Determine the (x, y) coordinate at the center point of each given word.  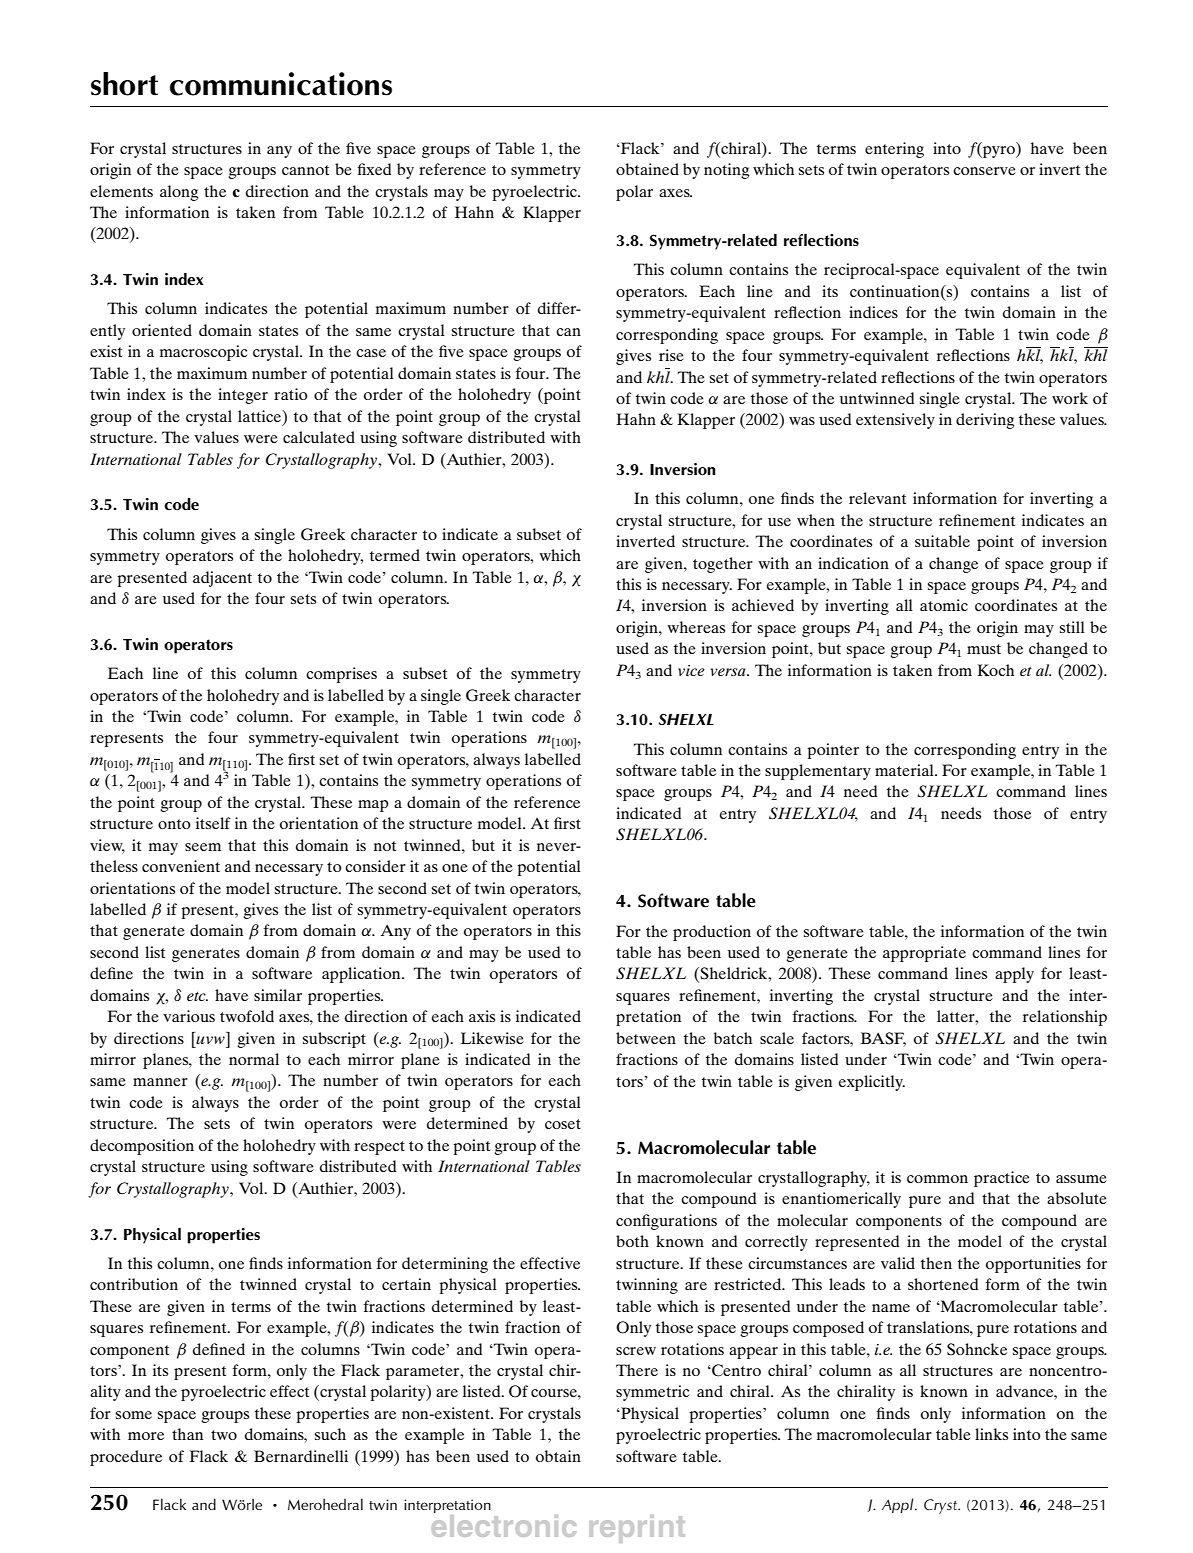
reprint (637, 1529)
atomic (944, 605)
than (187, 1434)
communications (281, 84)
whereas (696, 627)
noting (727, 171)
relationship (1065, 1018)
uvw (210, 1040)
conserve (984, 171)
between (646, 1038)
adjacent (222, 579)
